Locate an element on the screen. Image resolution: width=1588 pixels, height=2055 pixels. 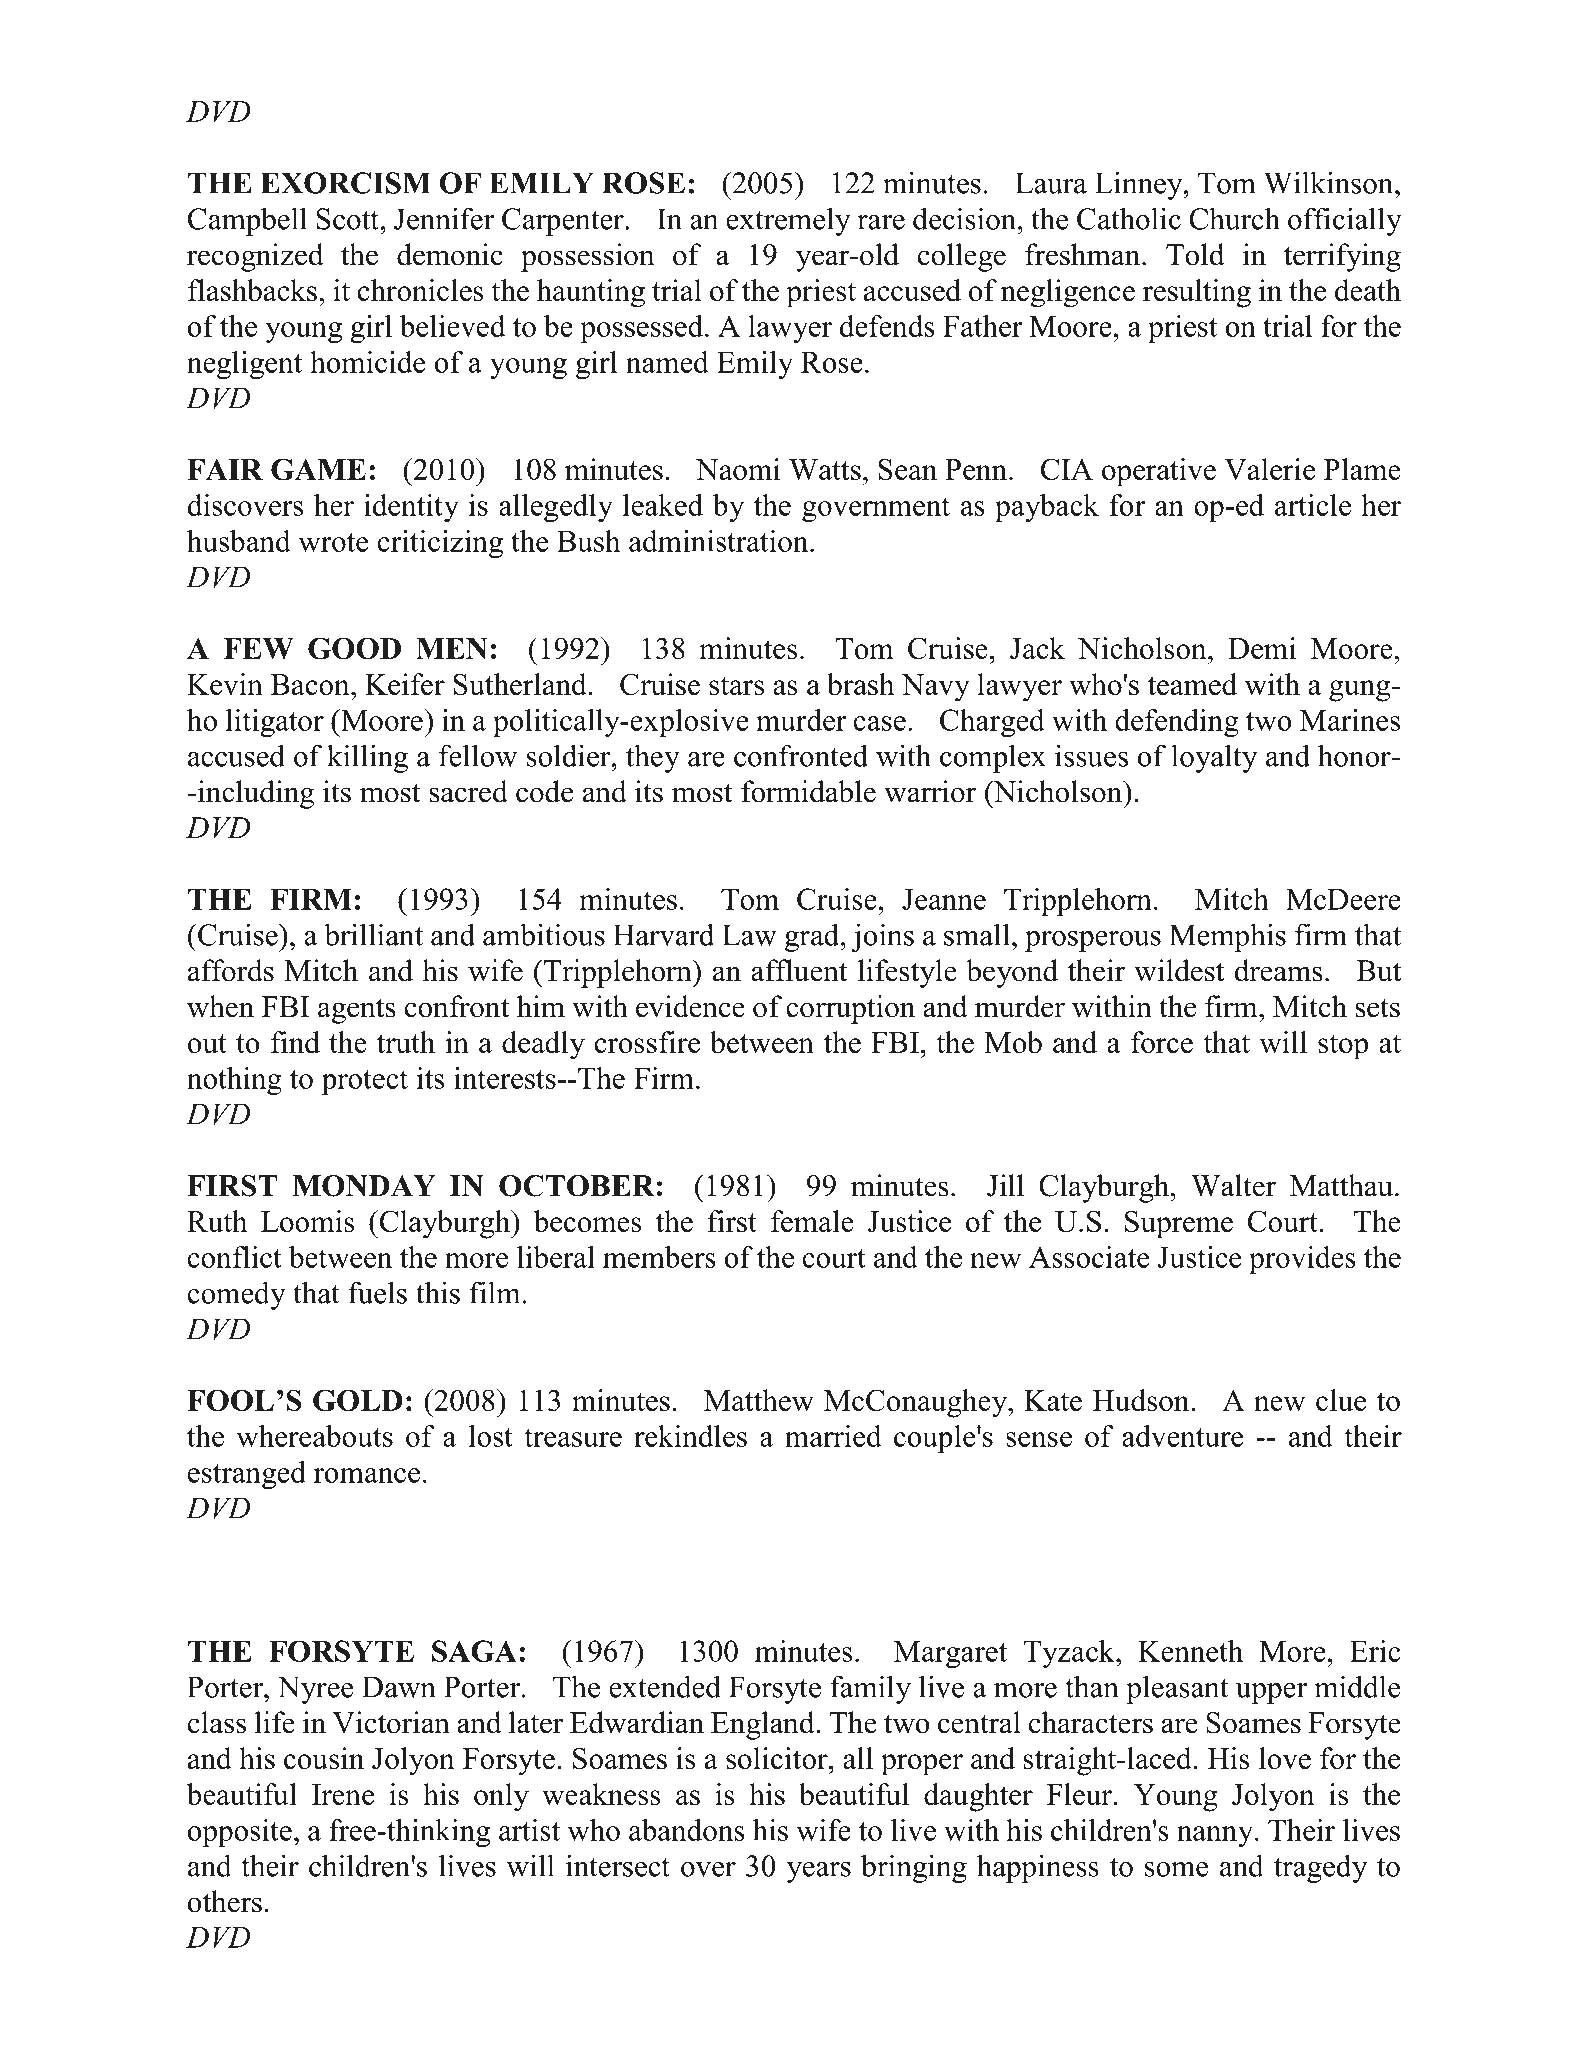
force is located at coordinates (1162, 1042).
